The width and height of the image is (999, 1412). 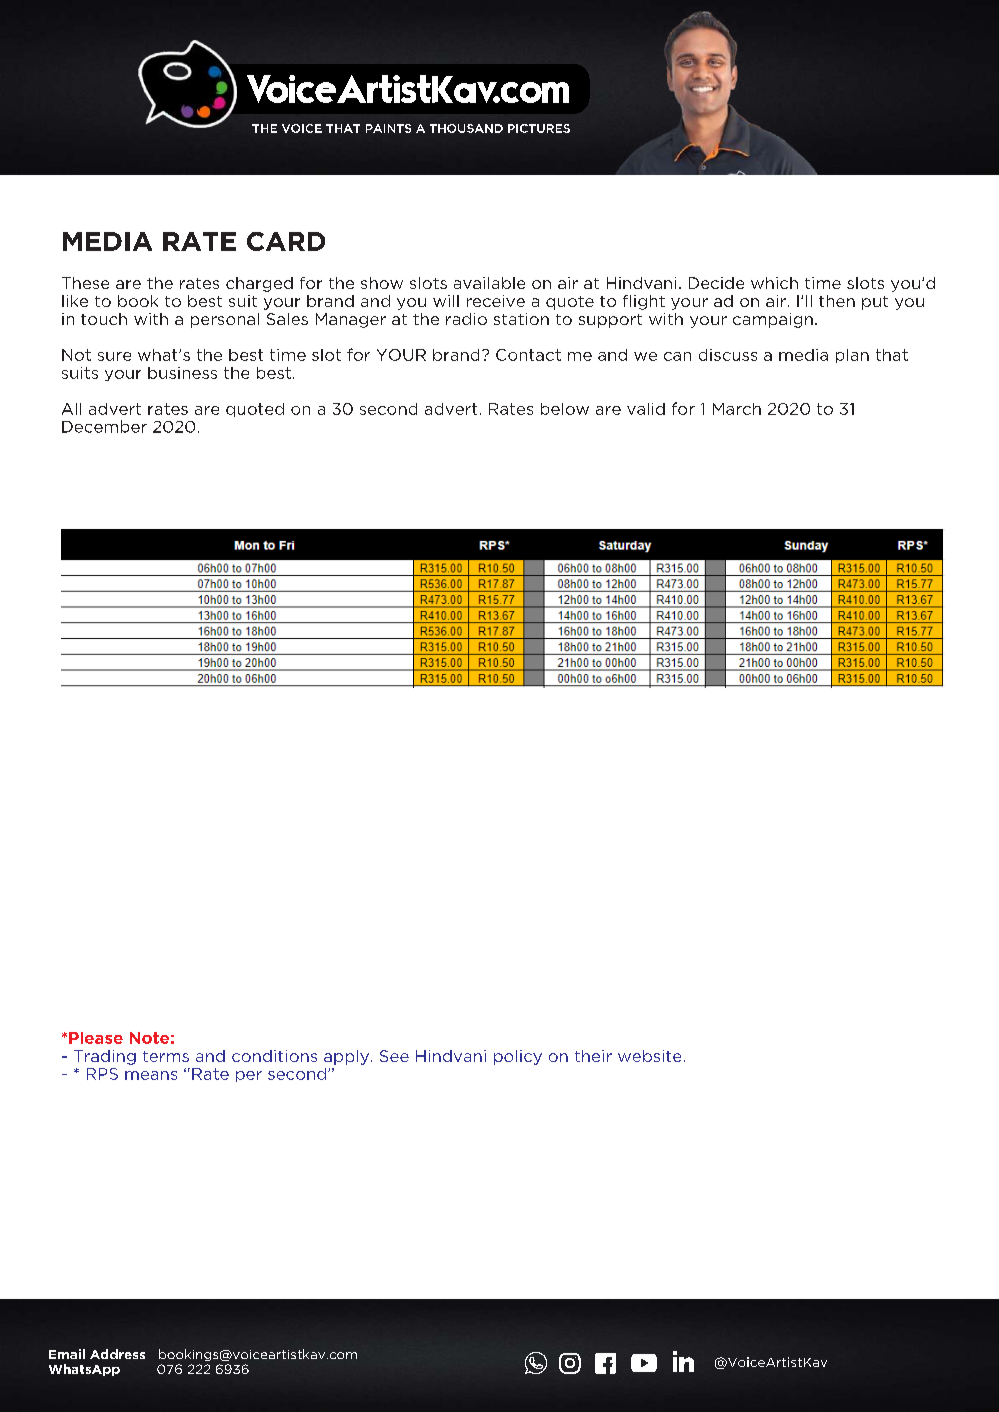 I want to click on See, so click(x=394, y=1056).
